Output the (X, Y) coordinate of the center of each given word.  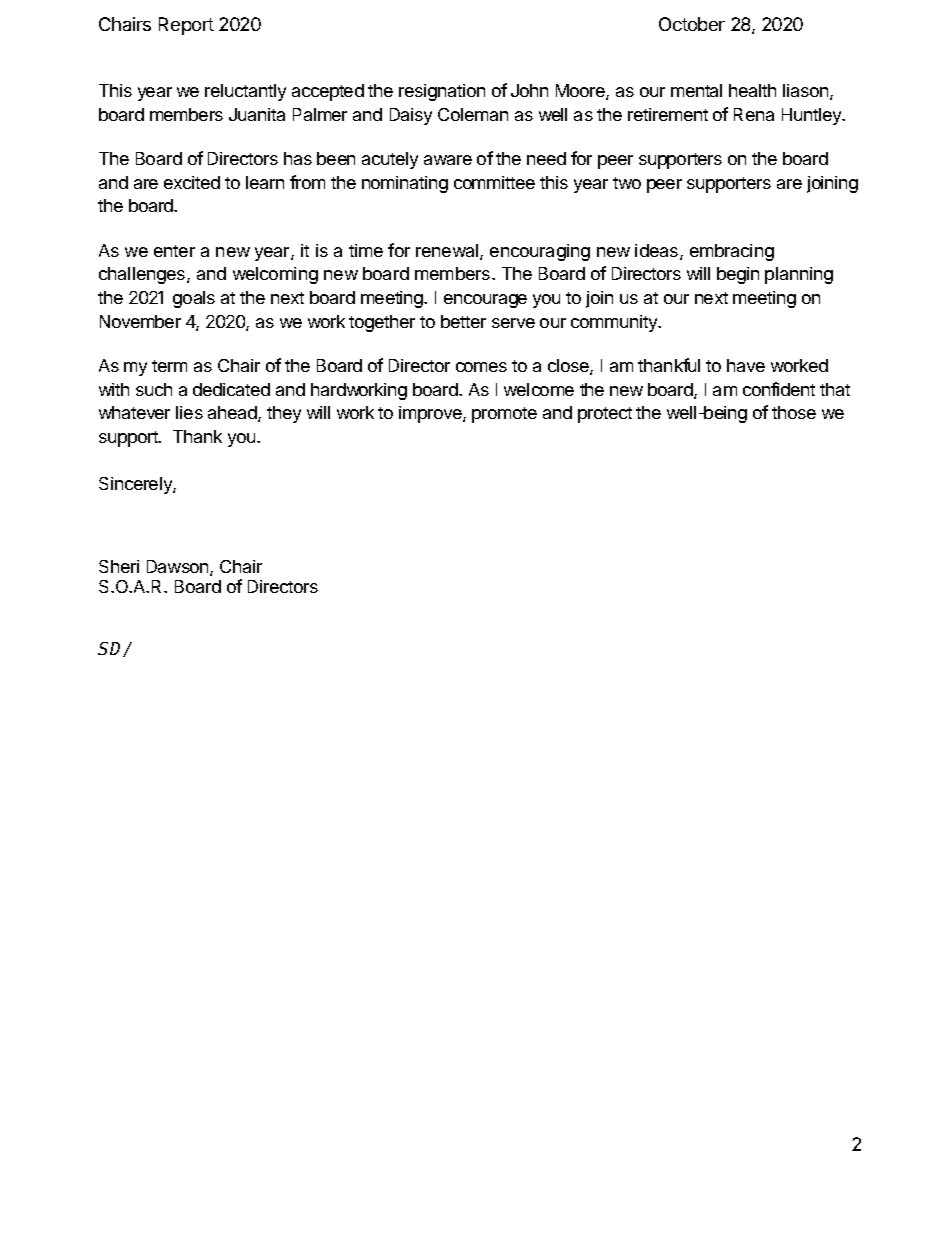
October (692, 24)
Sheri (119, 566)
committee (494, 182)
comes (481, 367)
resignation (442, 92)
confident (779, 389)
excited (192, 182)
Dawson (179, 568)
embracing (732, 252)
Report (186, 26)
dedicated (231, 389)
